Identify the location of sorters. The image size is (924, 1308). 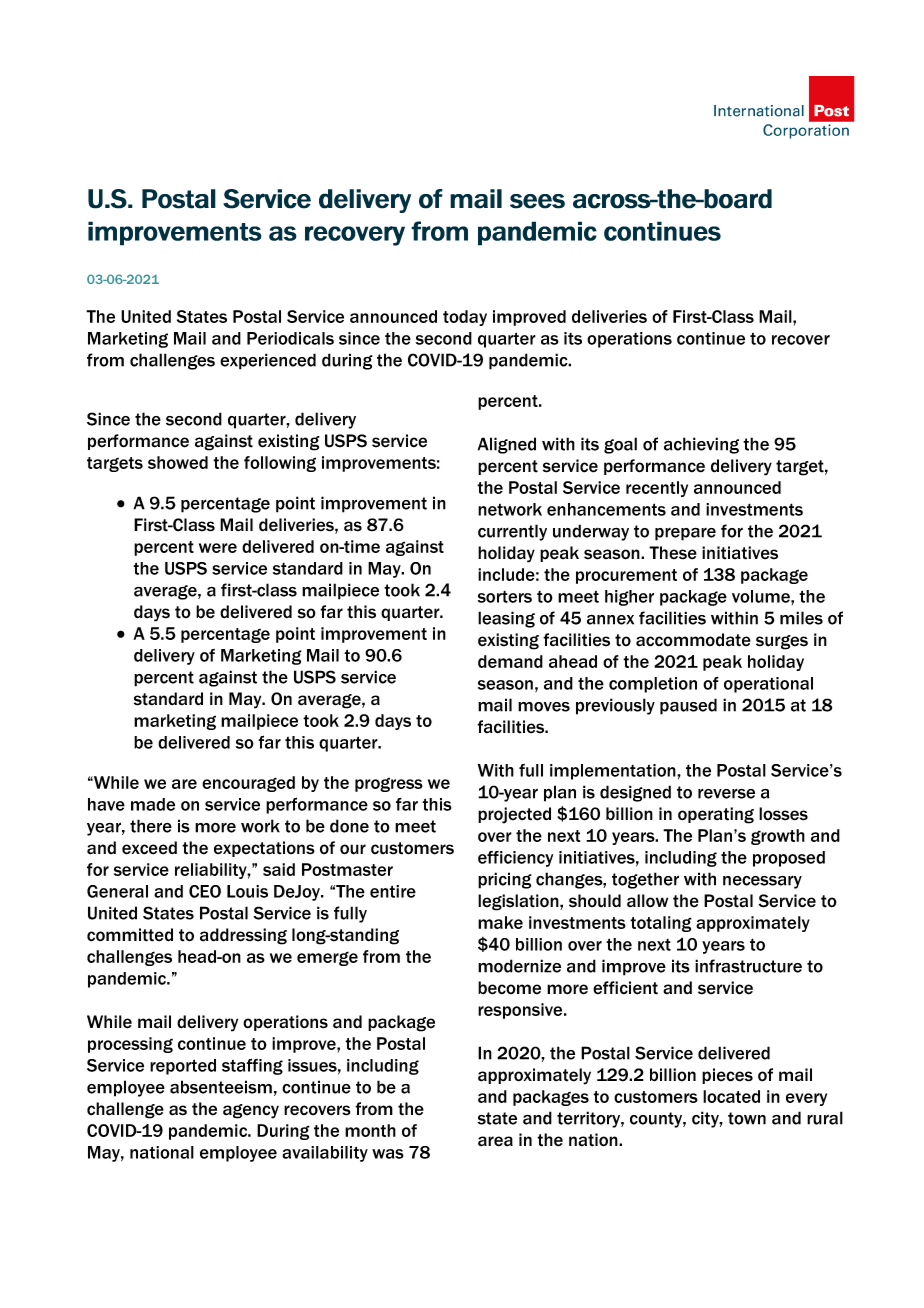
(505, 597).
